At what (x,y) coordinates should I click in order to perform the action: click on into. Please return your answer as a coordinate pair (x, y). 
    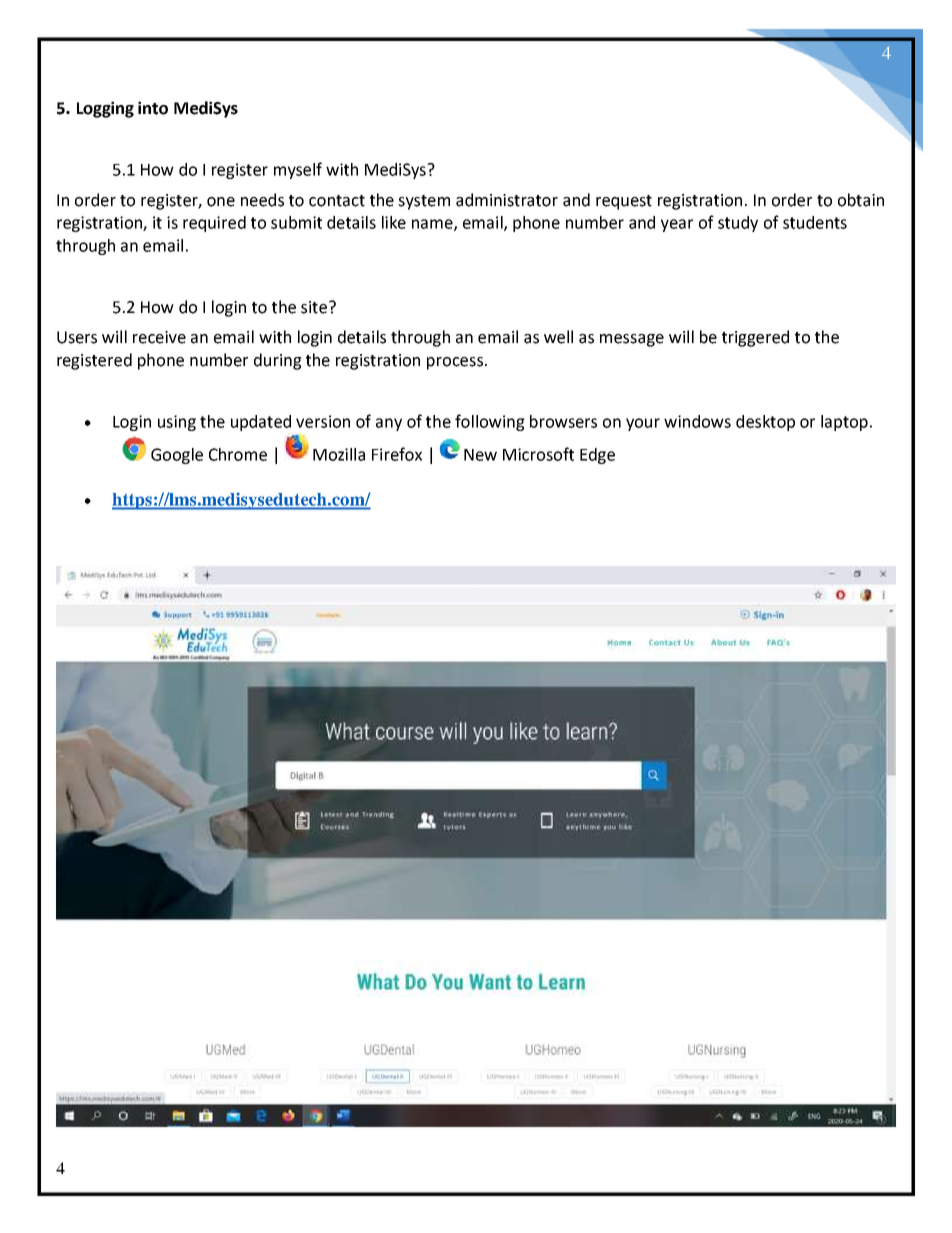
    Looking at the image, I should click on (153, 108).
